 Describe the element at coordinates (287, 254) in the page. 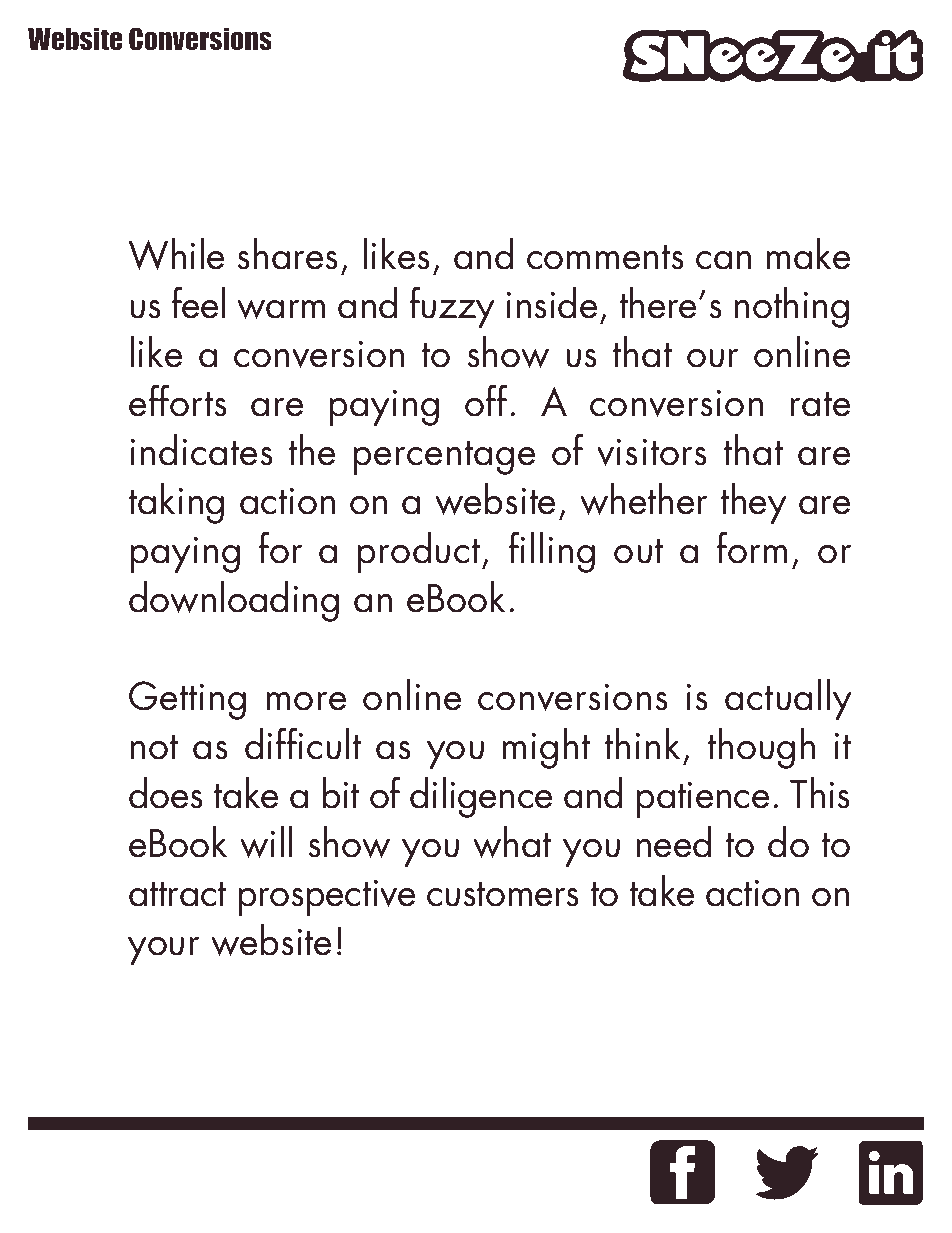

I see `shares` at that location.
